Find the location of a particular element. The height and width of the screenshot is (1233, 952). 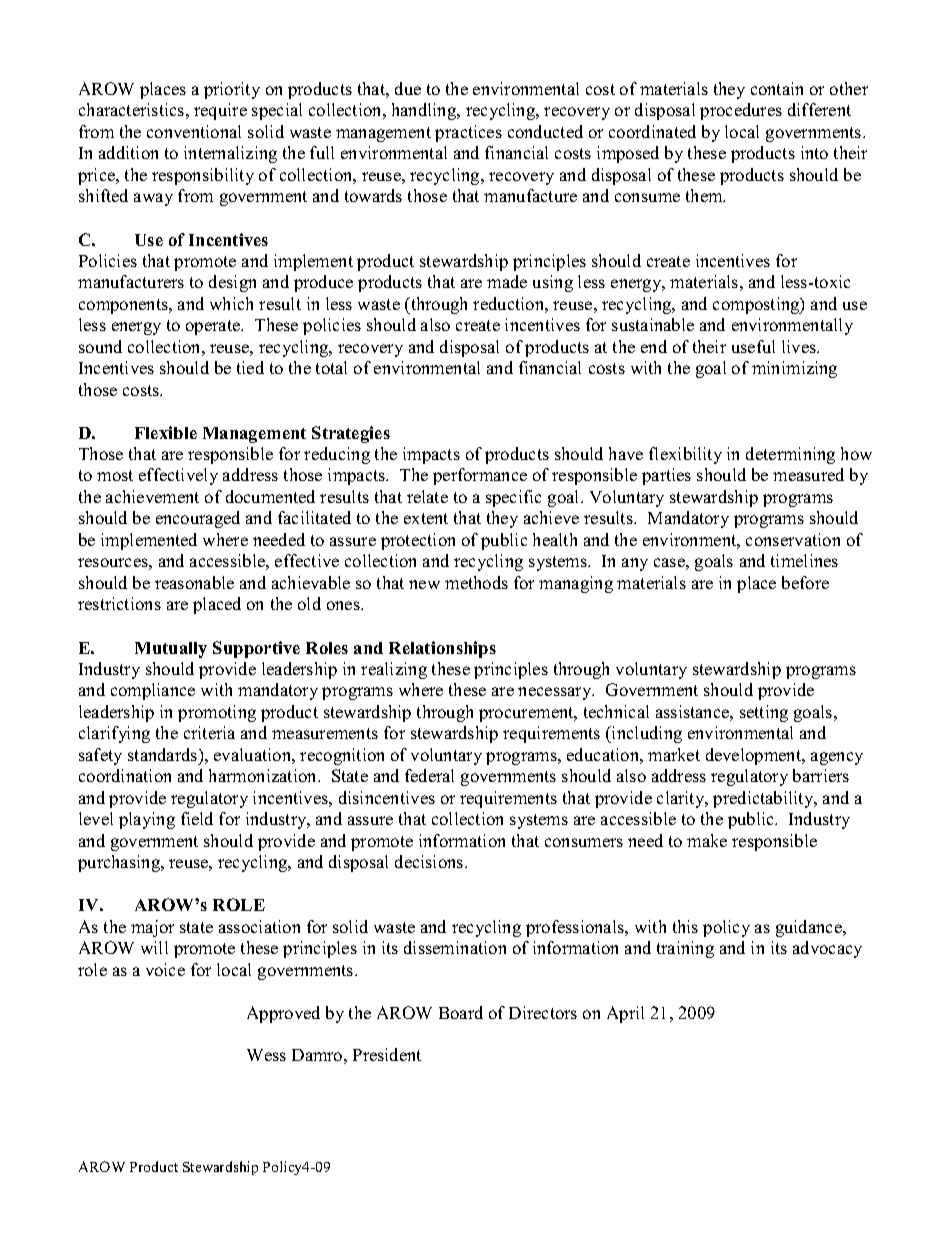

made is located at coordinates (507, 281).
